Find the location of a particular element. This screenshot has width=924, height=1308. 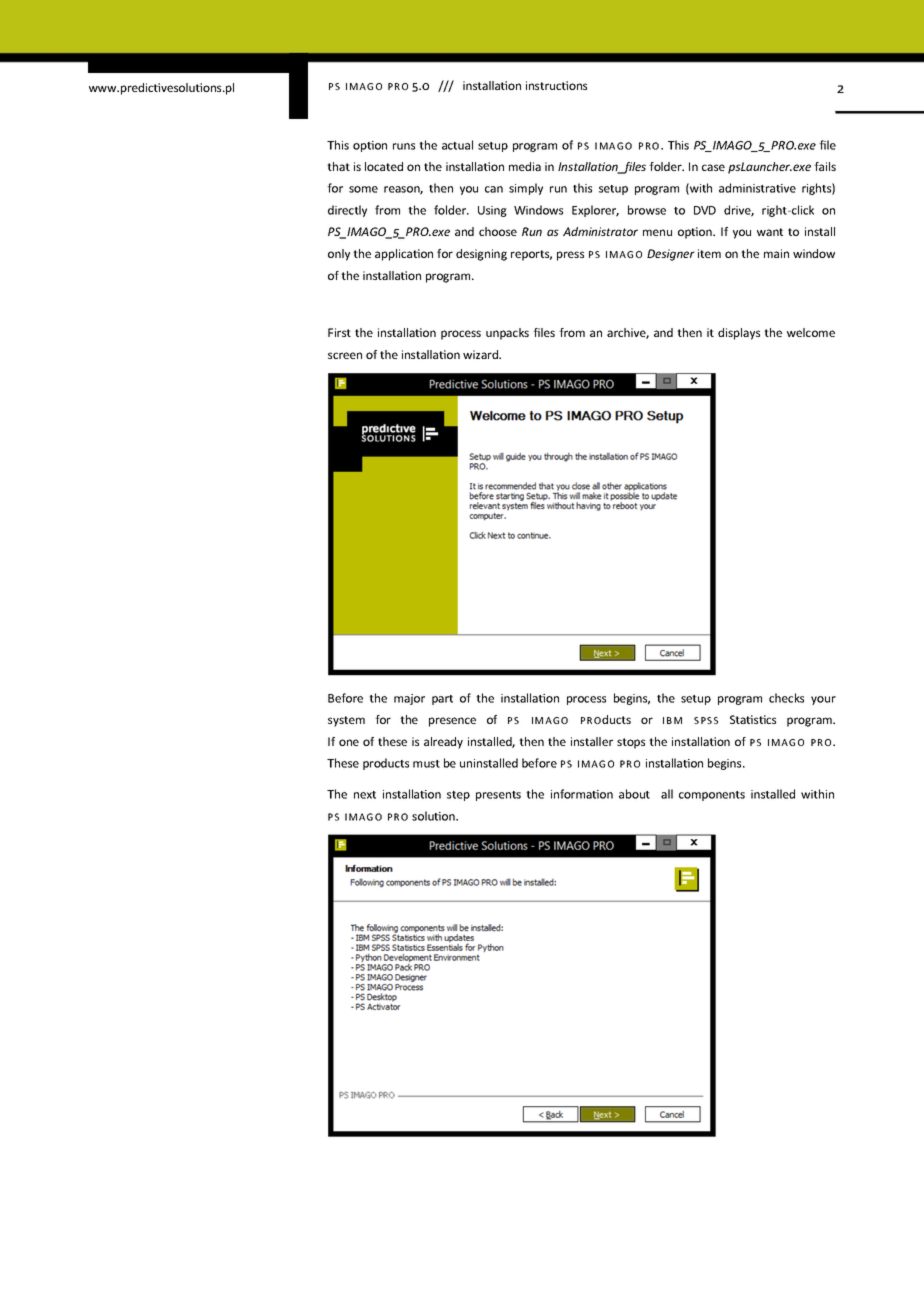

displays is located at coordinates (739, 334).
